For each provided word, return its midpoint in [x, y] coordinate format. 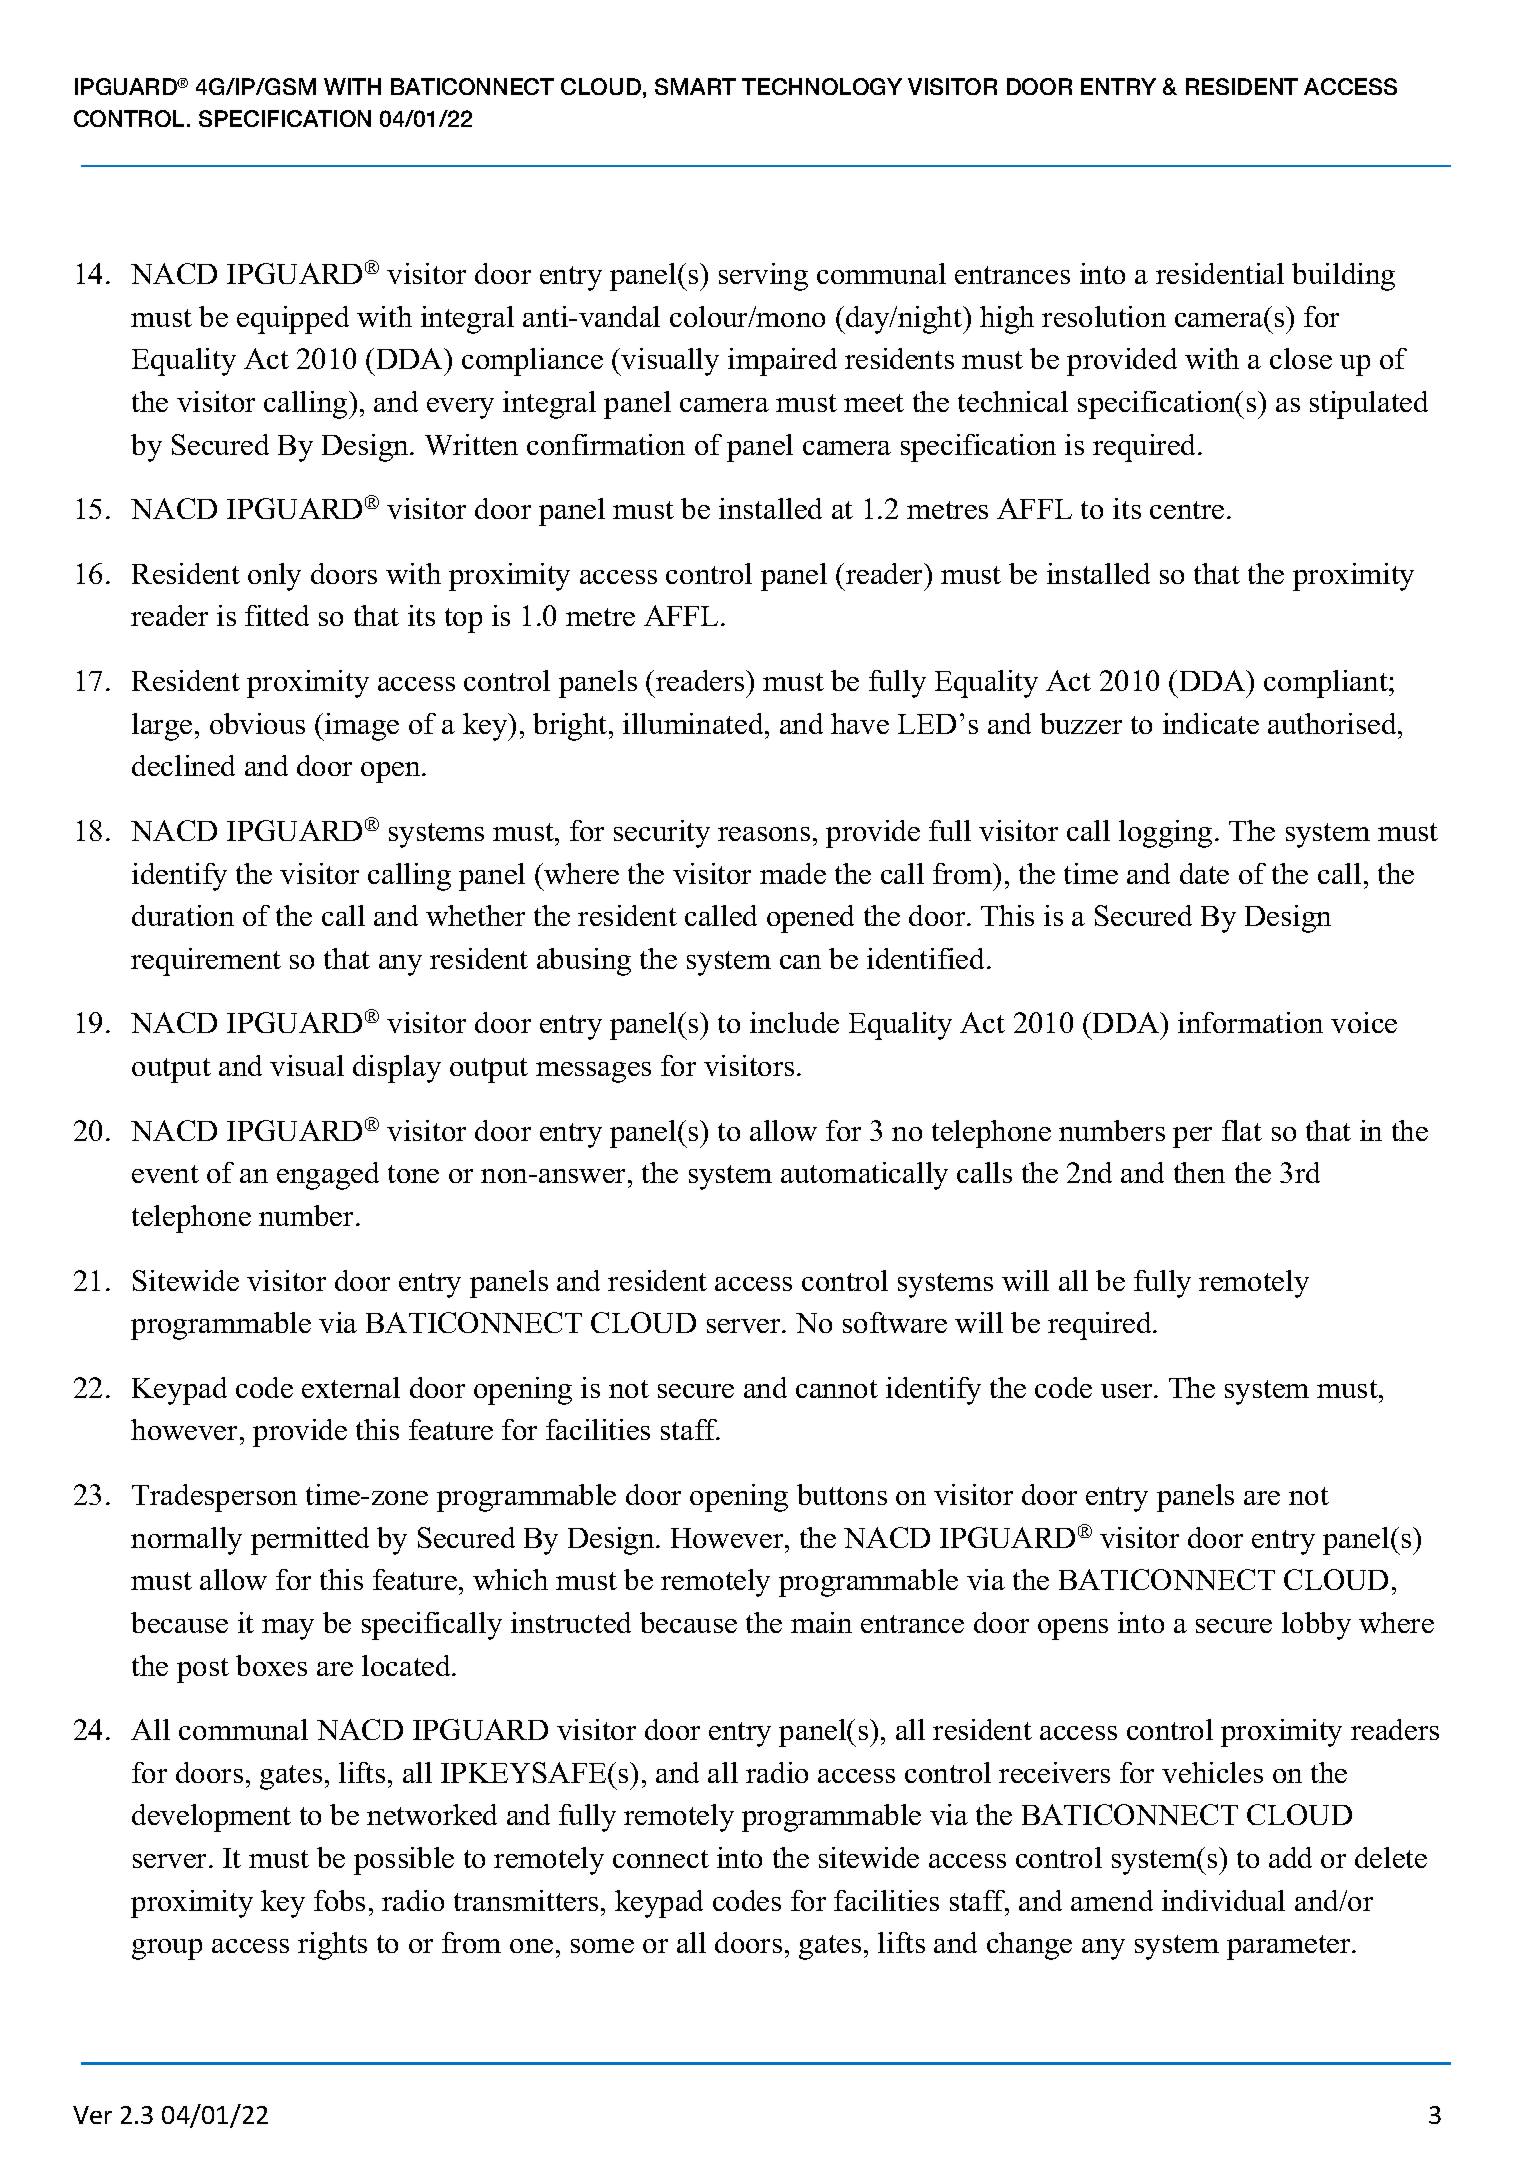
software [895, 1322]
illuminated [694, 723]
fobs [339, 1900]
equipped [293, 320]
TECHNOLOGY [822, 86]
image [361, 727]
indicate [1211, 723]
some [602, 1946]
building [1343, 277]
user [1128, 1391]
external [351, 1387]
